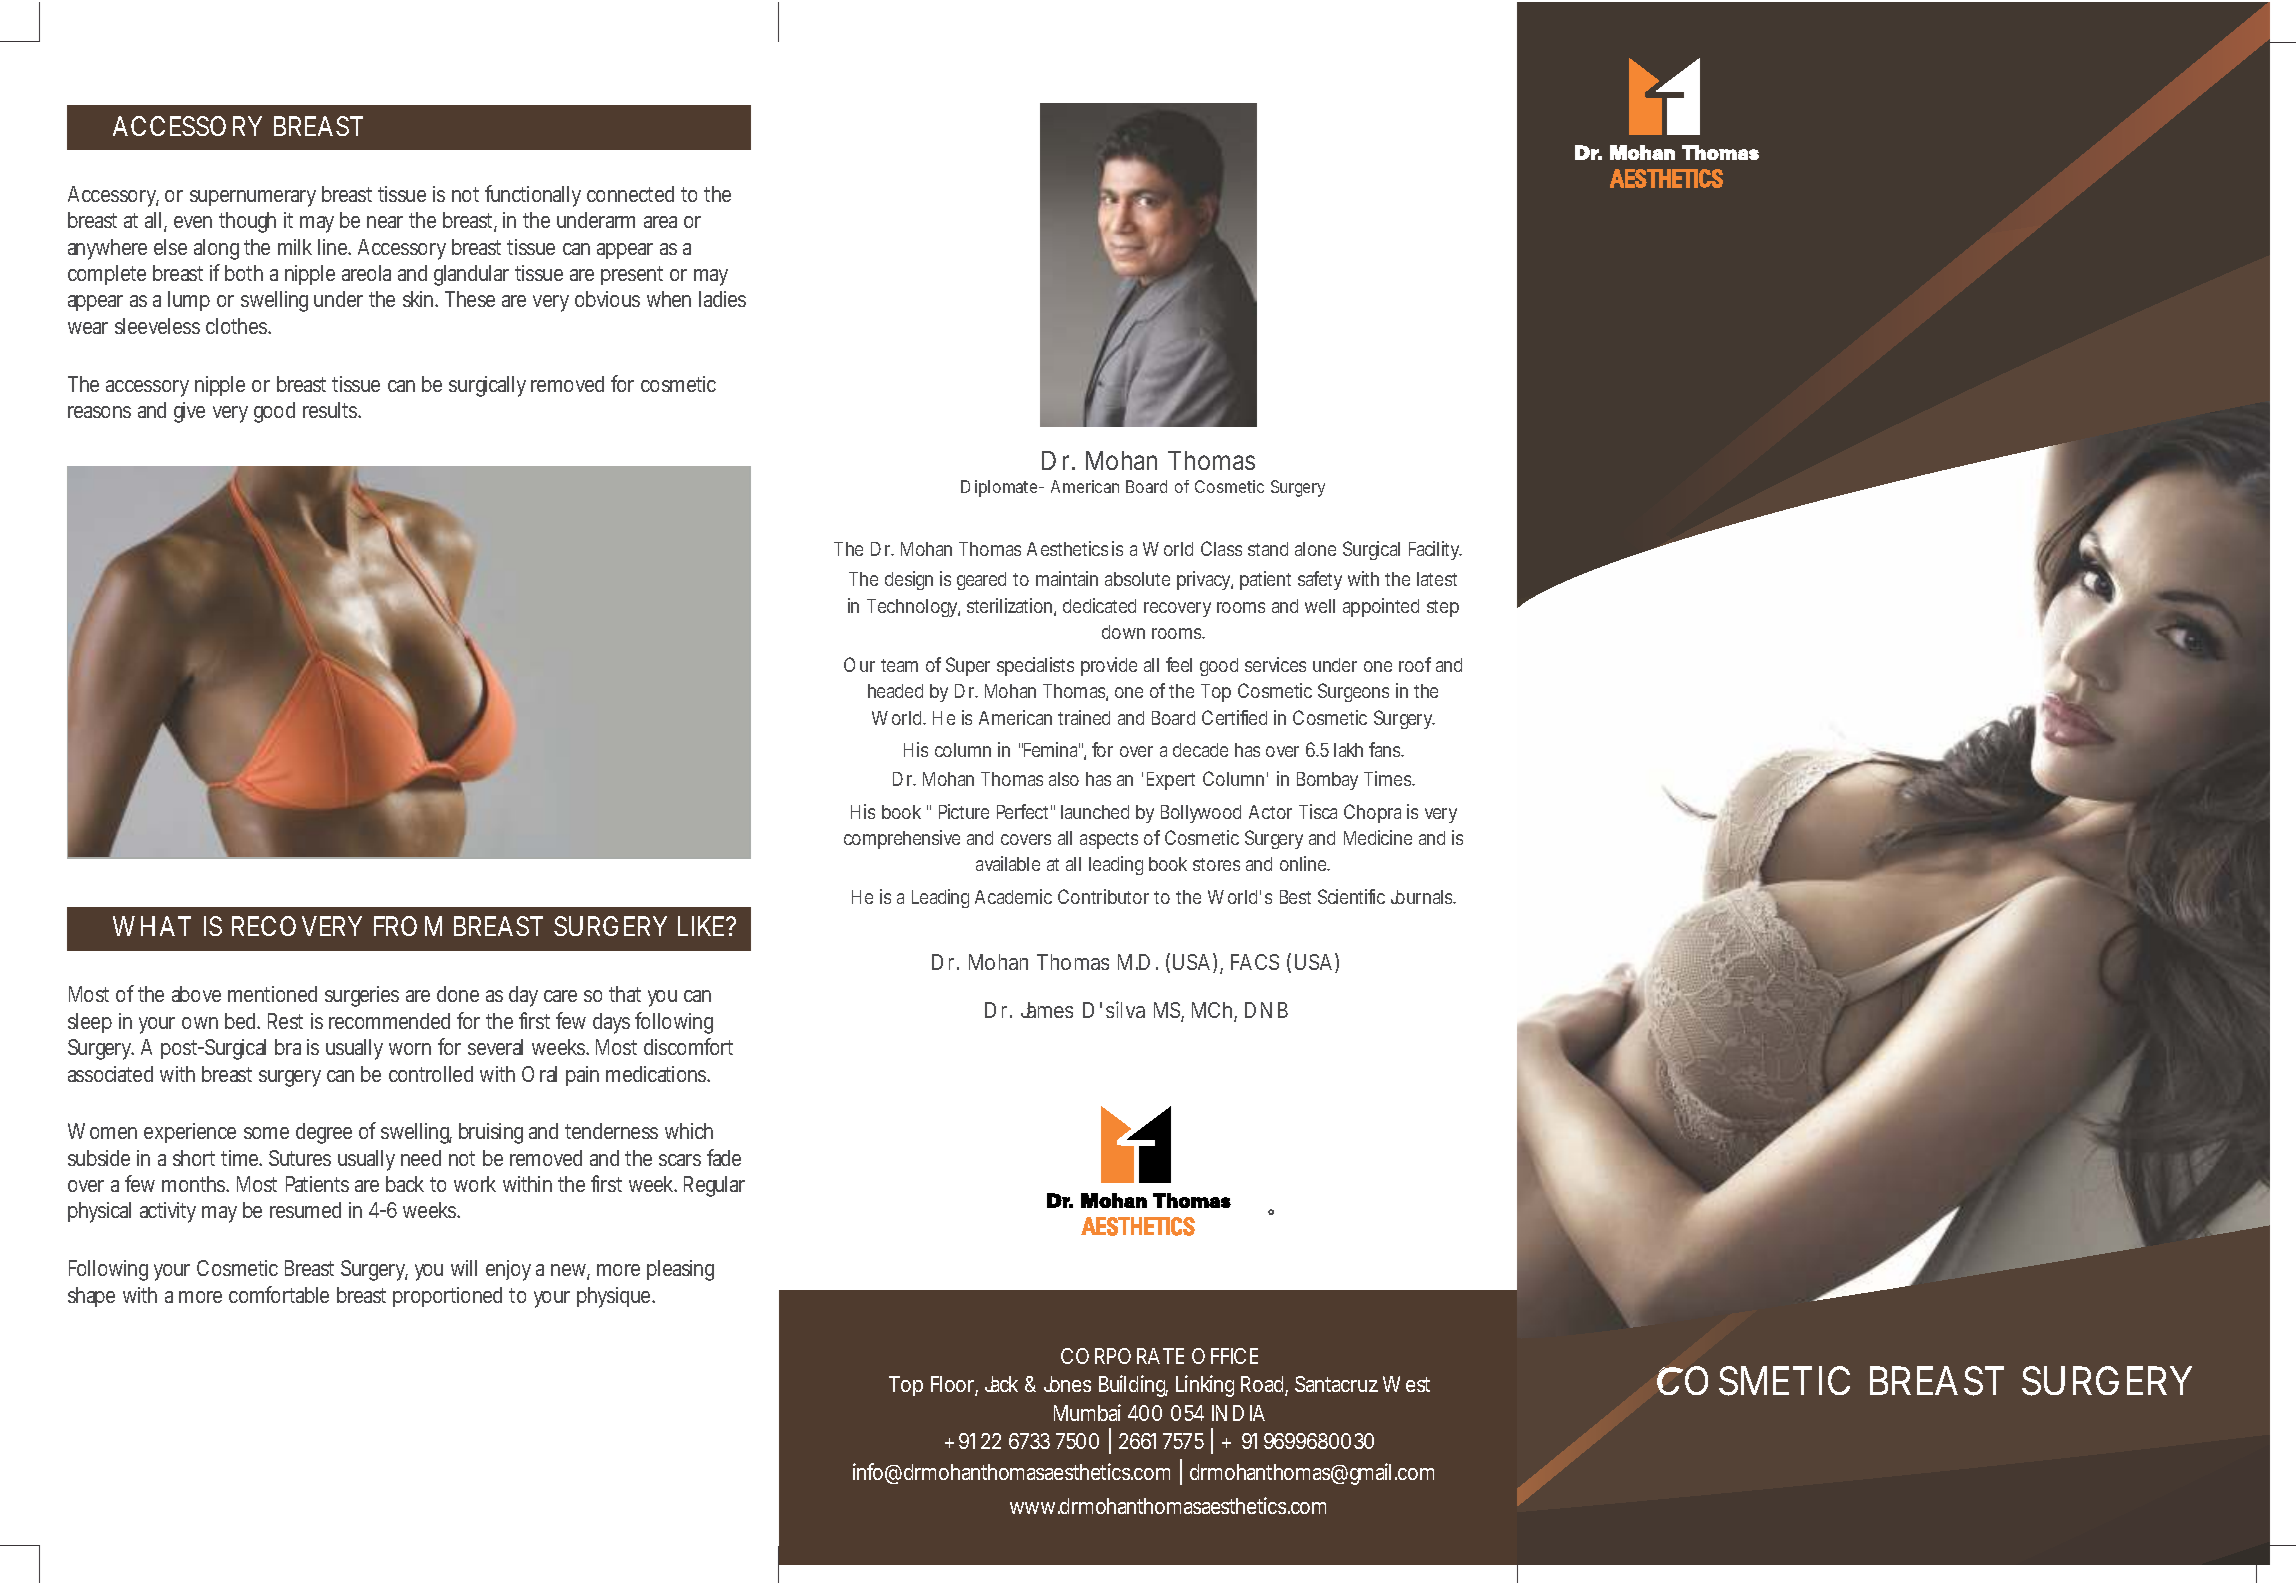  Describe the element at coordinates (902, 839) in the image. I see `comprehensive` at that location.
